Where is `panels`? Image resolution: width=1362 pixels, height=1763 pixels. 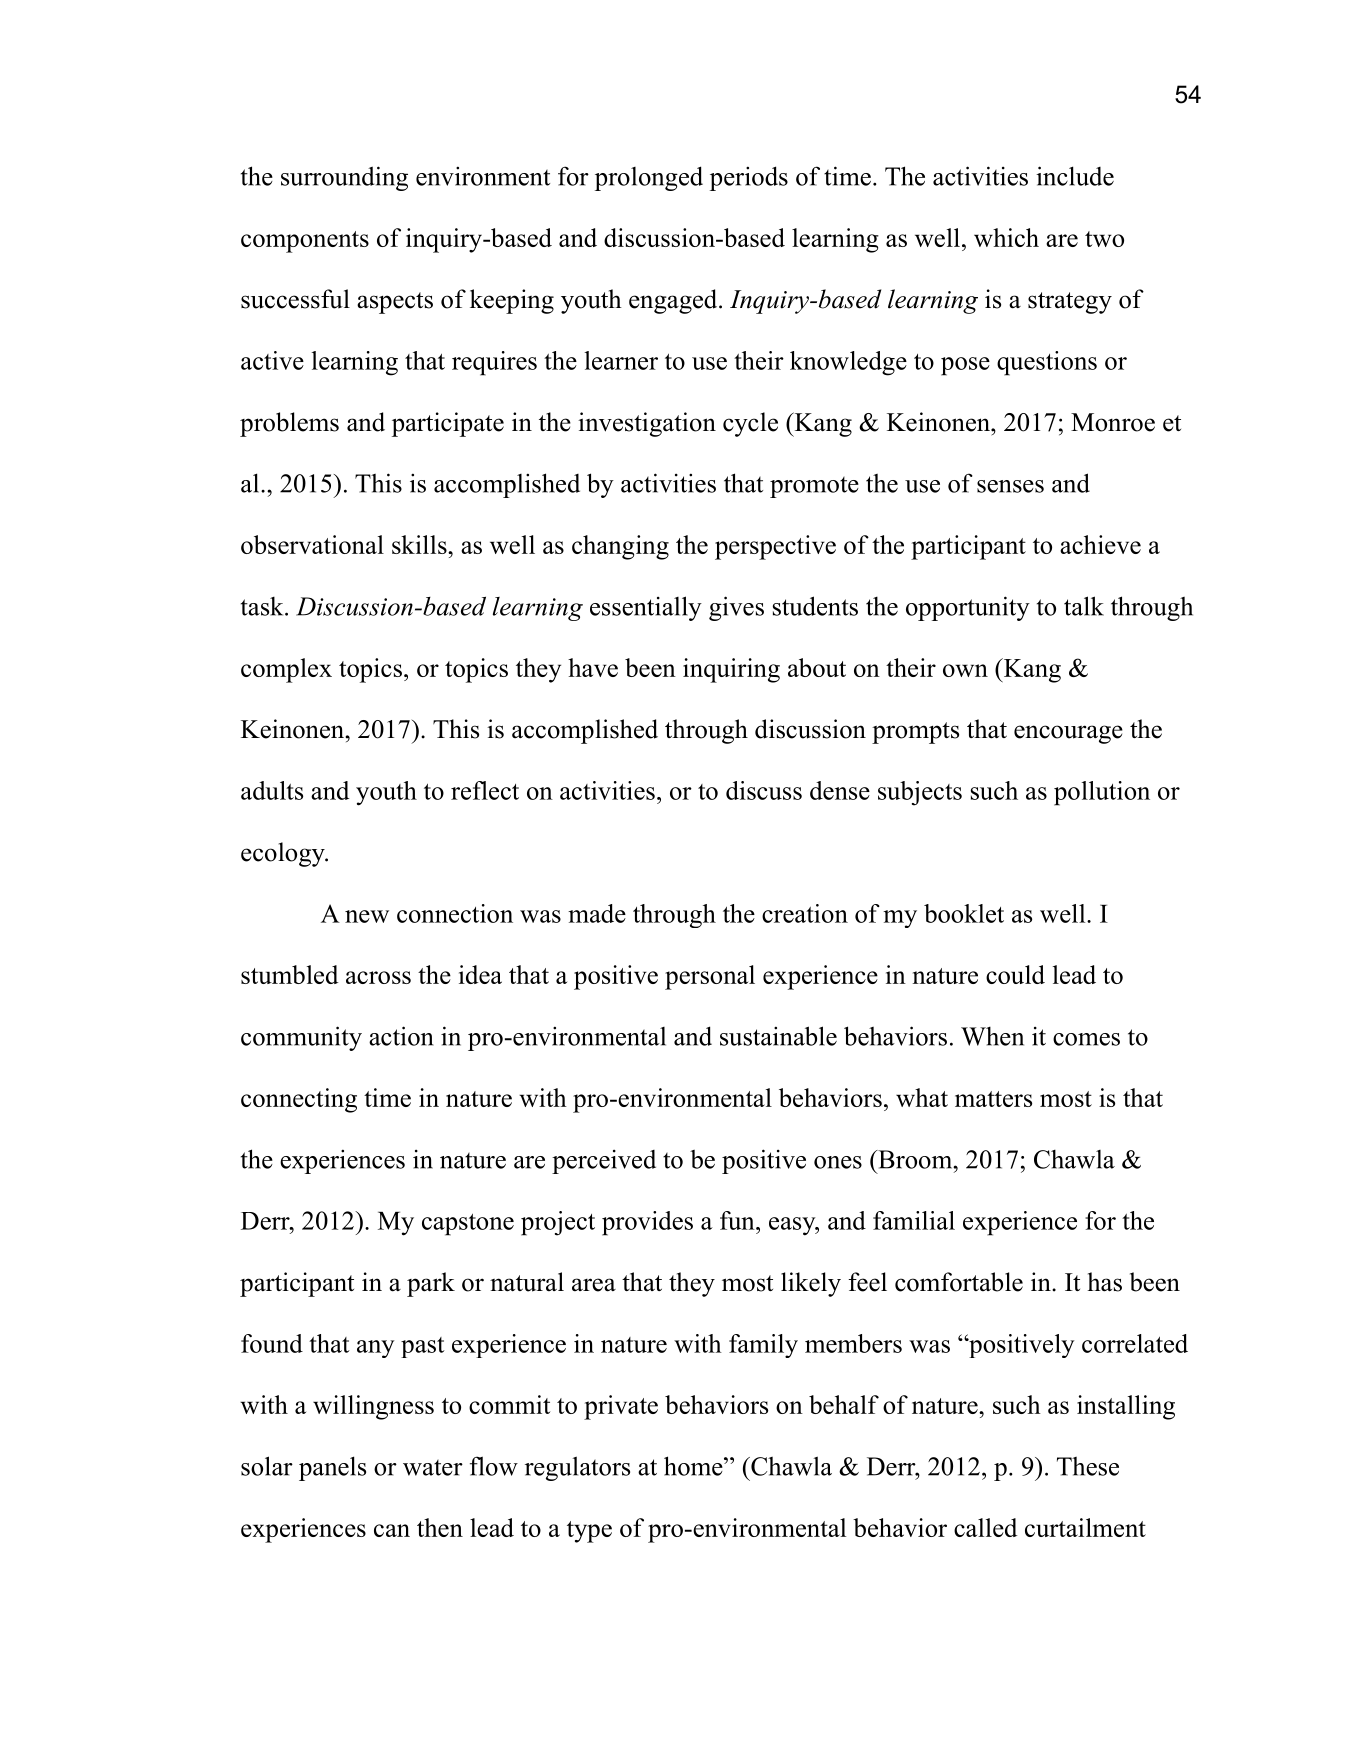 panels is located at coordinates (332, 1468).
